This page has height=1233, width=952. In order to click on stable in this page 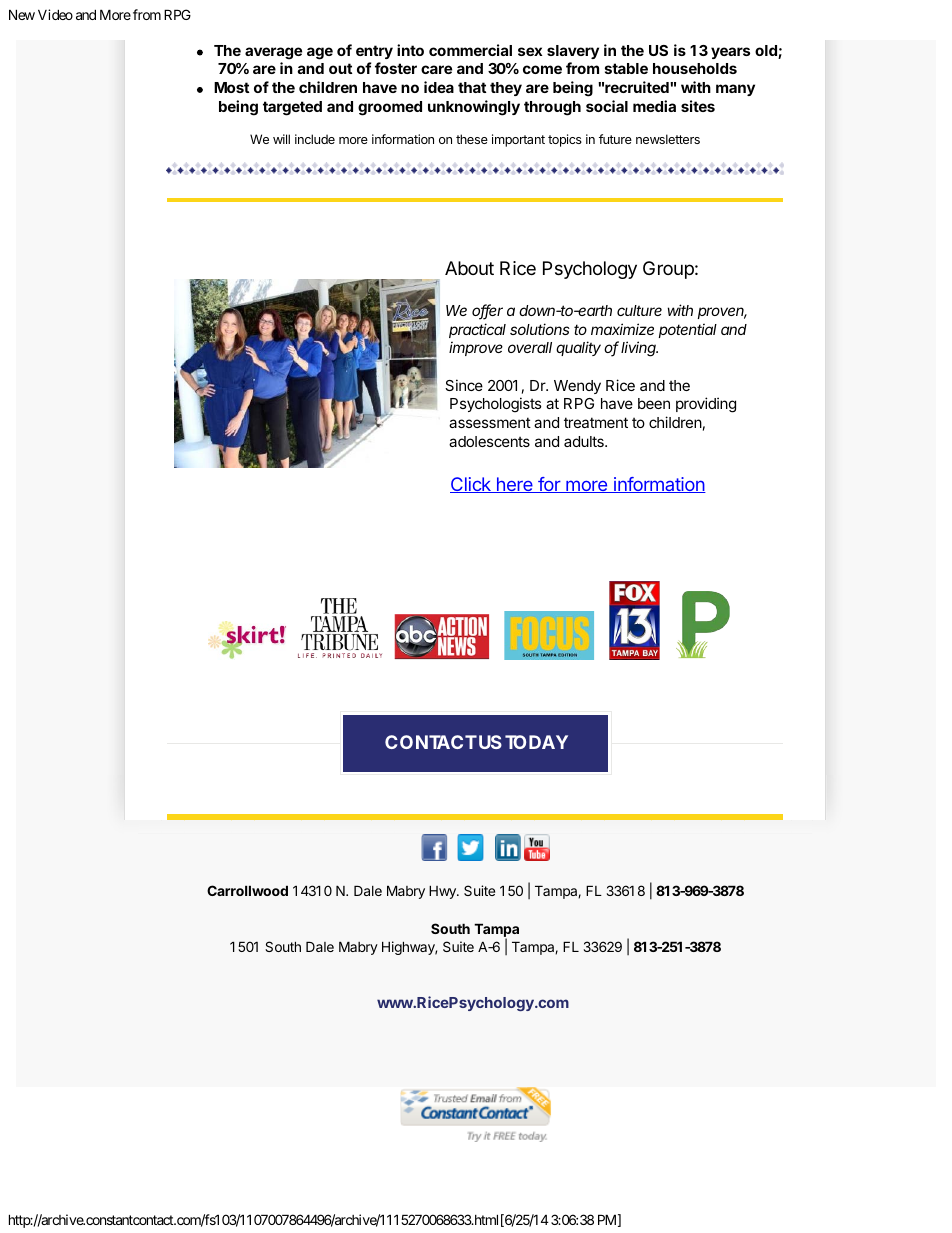, I will do `click(626, 68)`.
